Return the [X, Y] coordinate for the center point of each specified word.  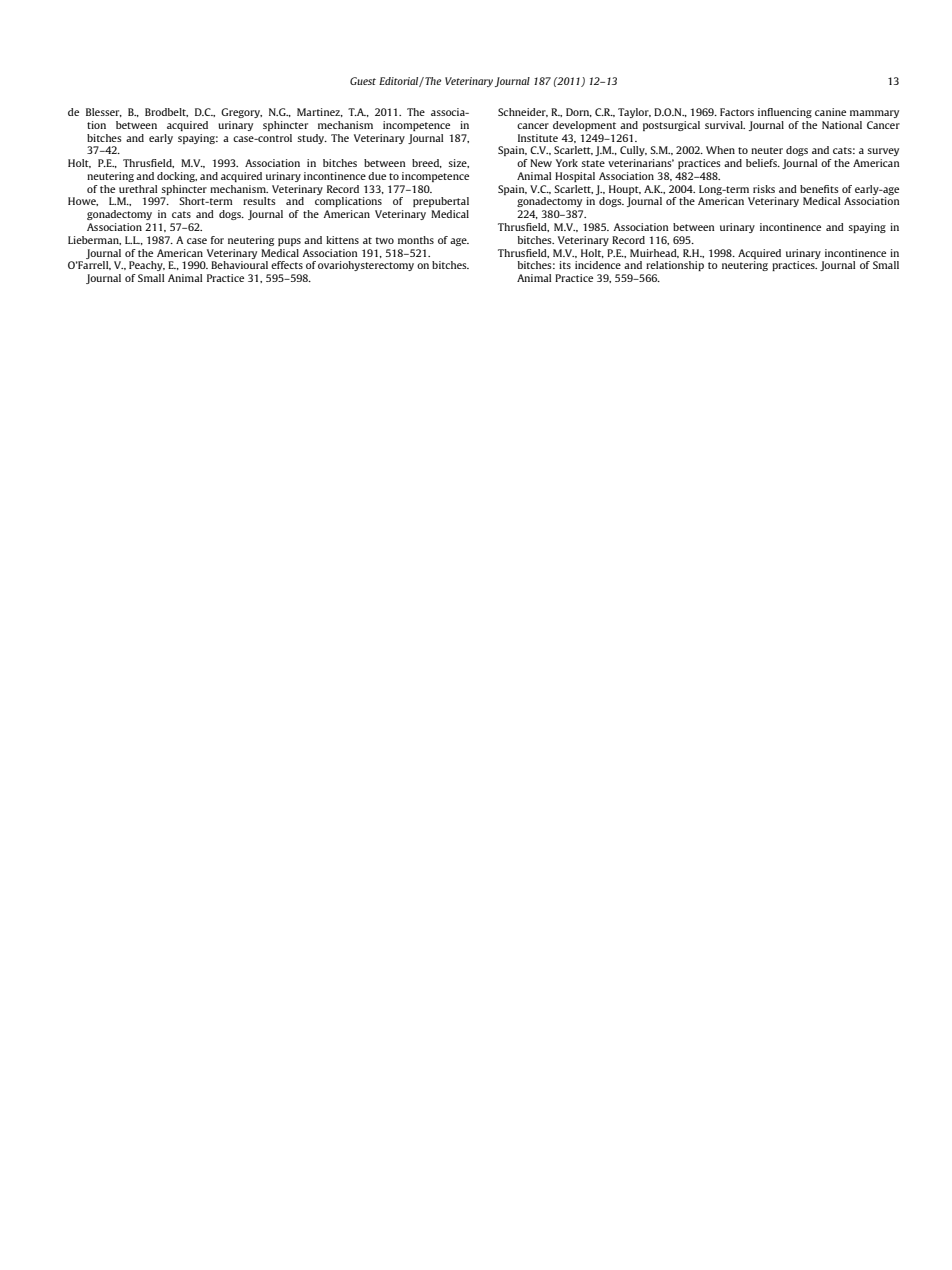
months [416, 240]
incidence [598, 265]
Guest [363, 81]
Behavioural [239, 265]
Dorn [579, 112]
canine [830, 112]
